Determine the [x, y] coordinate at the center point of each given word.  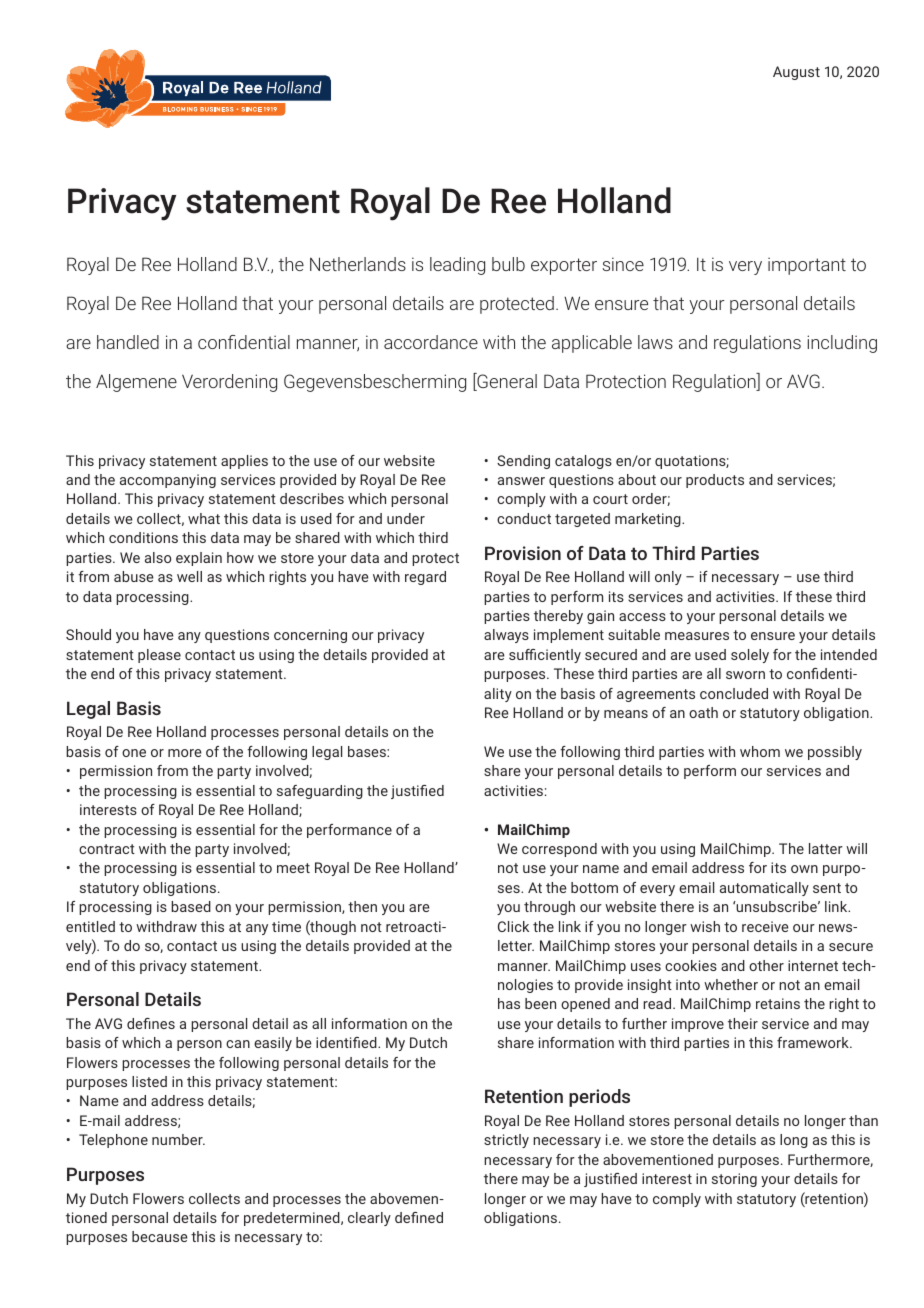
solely [750, 656]
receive [765, 926]
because [160, 1236]
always [506, 636]
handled [128, 342]
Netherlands [358, 264]
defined [419, 1217]
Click [513, 926]
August [796, 73]
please [159, 656]
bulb [508, 264]
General [506, 382]
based [191, 906]
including [842, 344]
